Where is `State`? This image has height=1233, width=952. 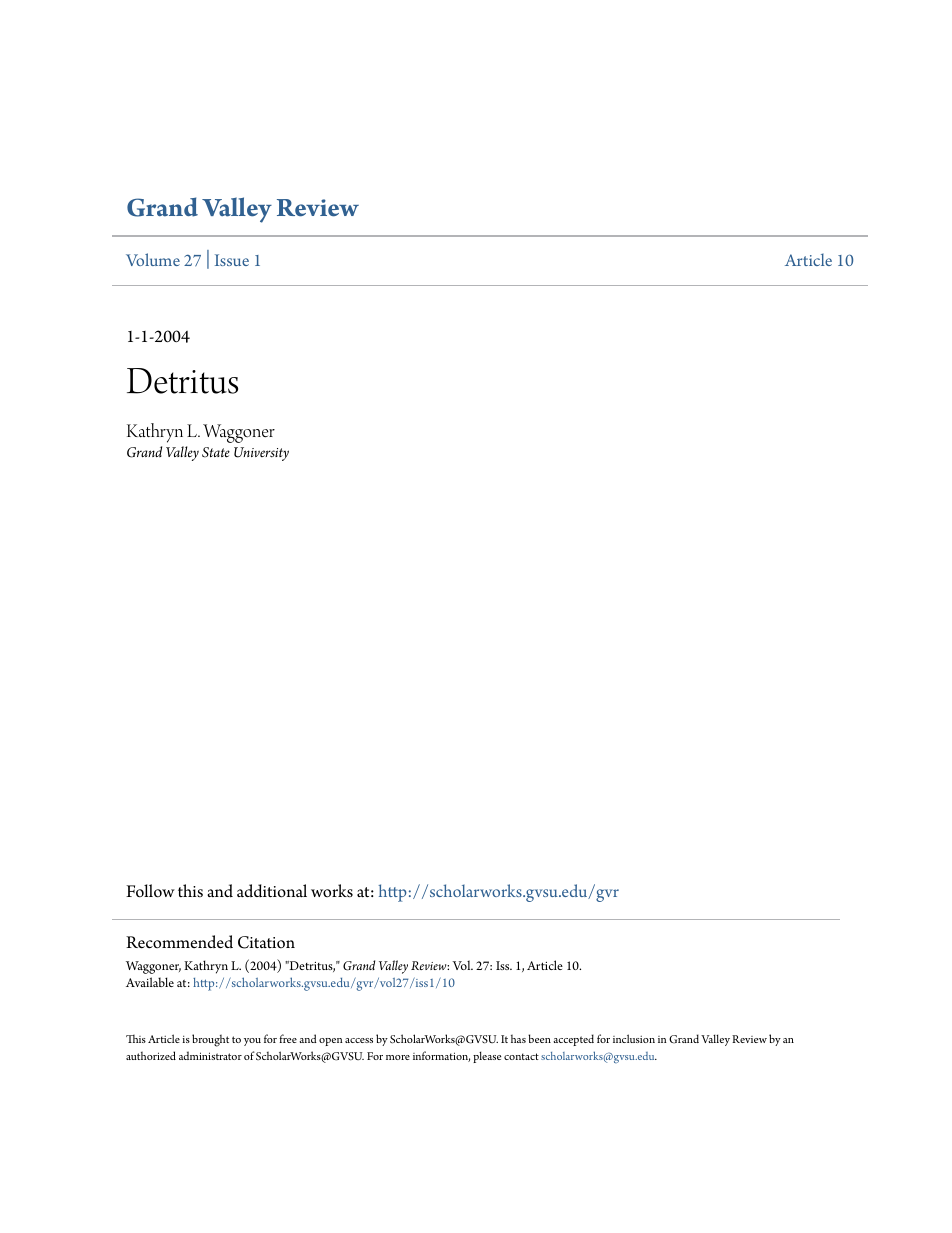 State is located at coordinates (216, 452).
